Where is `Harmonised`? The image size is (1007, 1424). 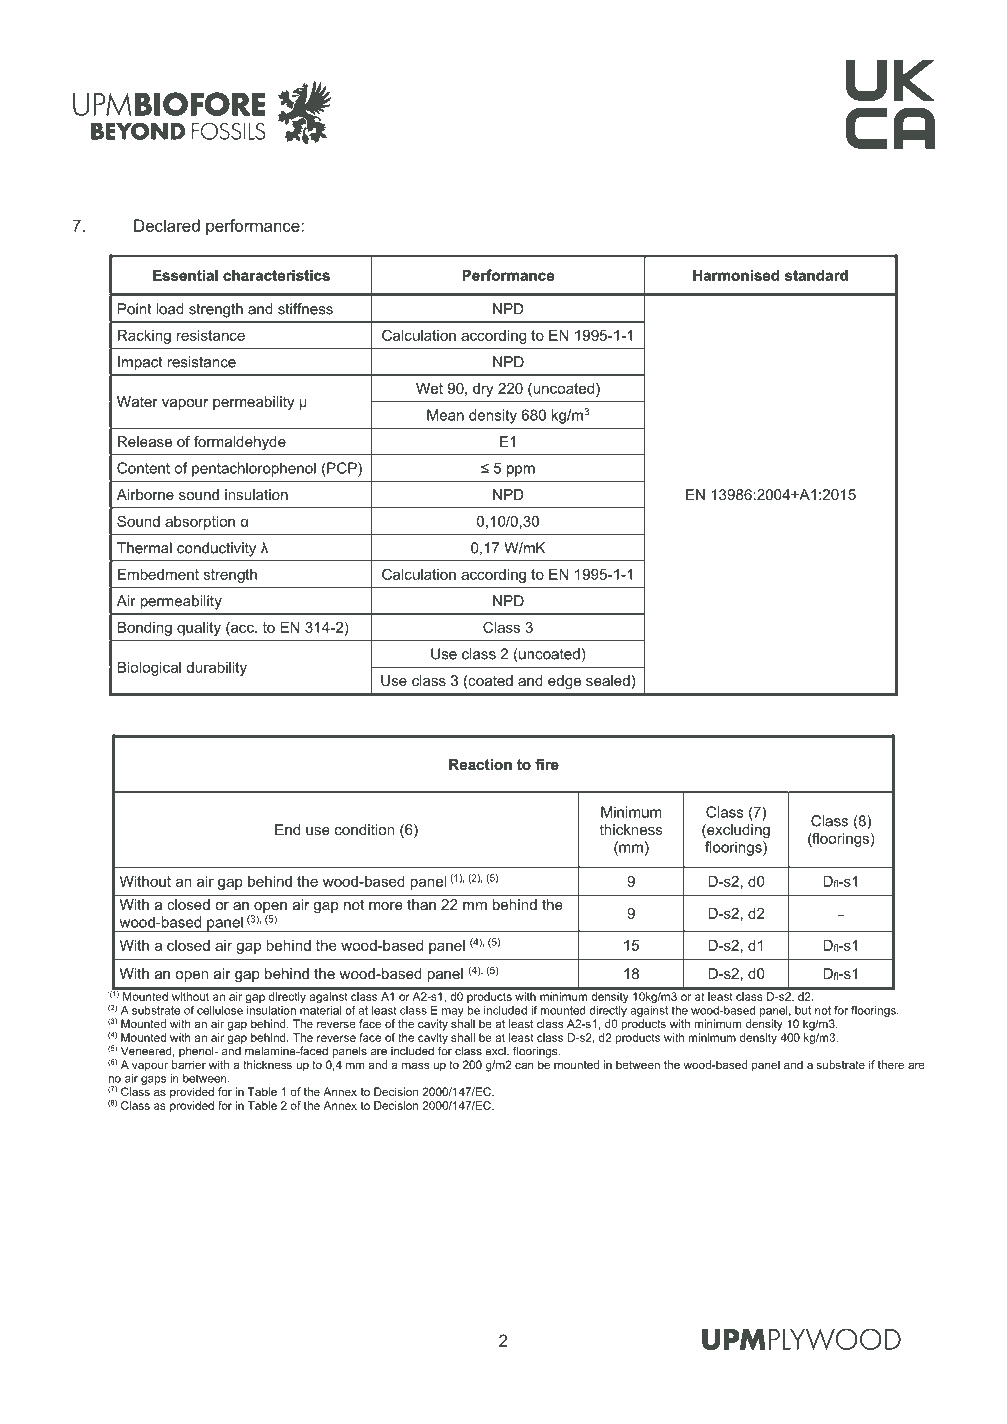 Harmonised is located at coordinates (736, 275).
